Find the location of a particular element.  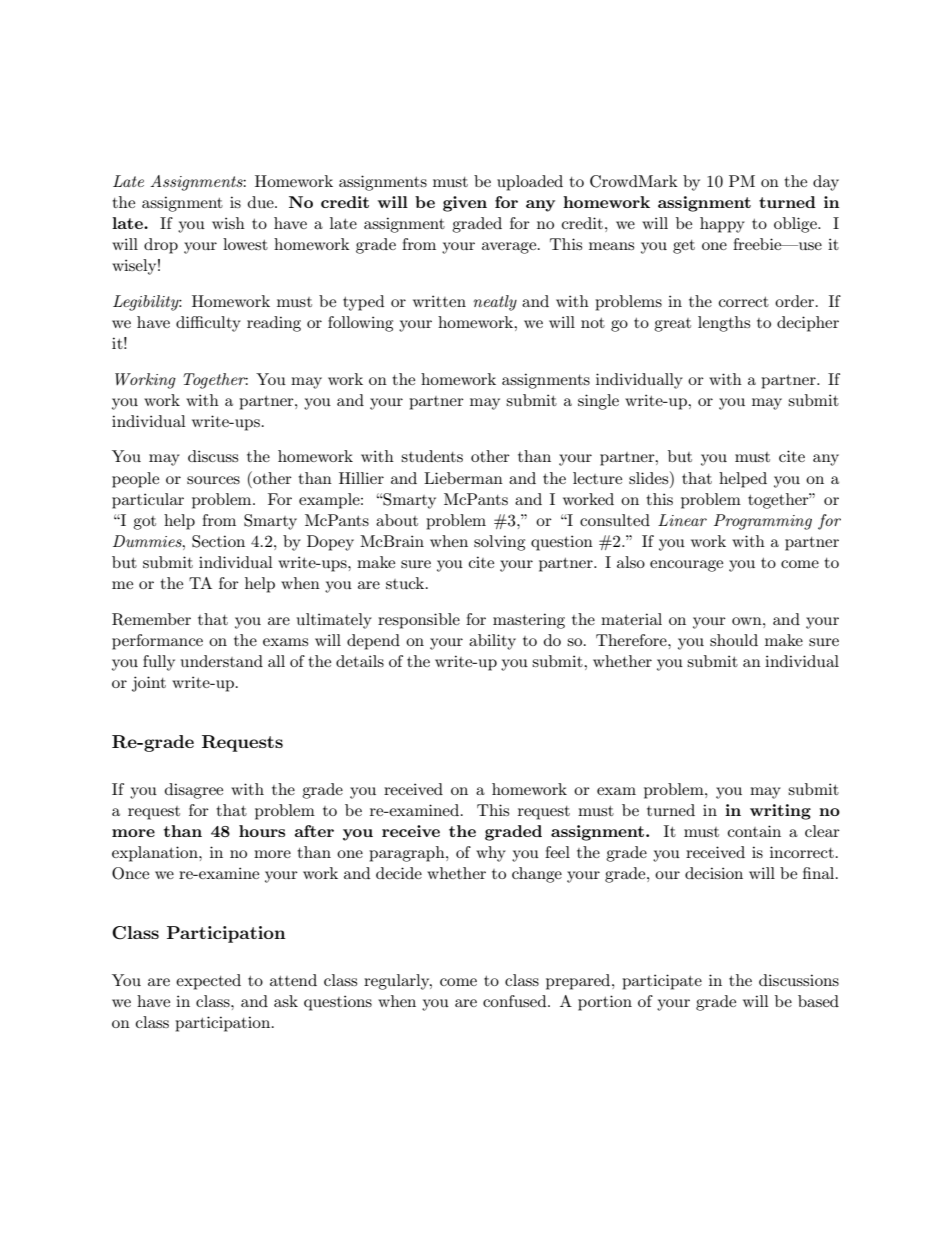

joint is located at coordinates (149, 684).
